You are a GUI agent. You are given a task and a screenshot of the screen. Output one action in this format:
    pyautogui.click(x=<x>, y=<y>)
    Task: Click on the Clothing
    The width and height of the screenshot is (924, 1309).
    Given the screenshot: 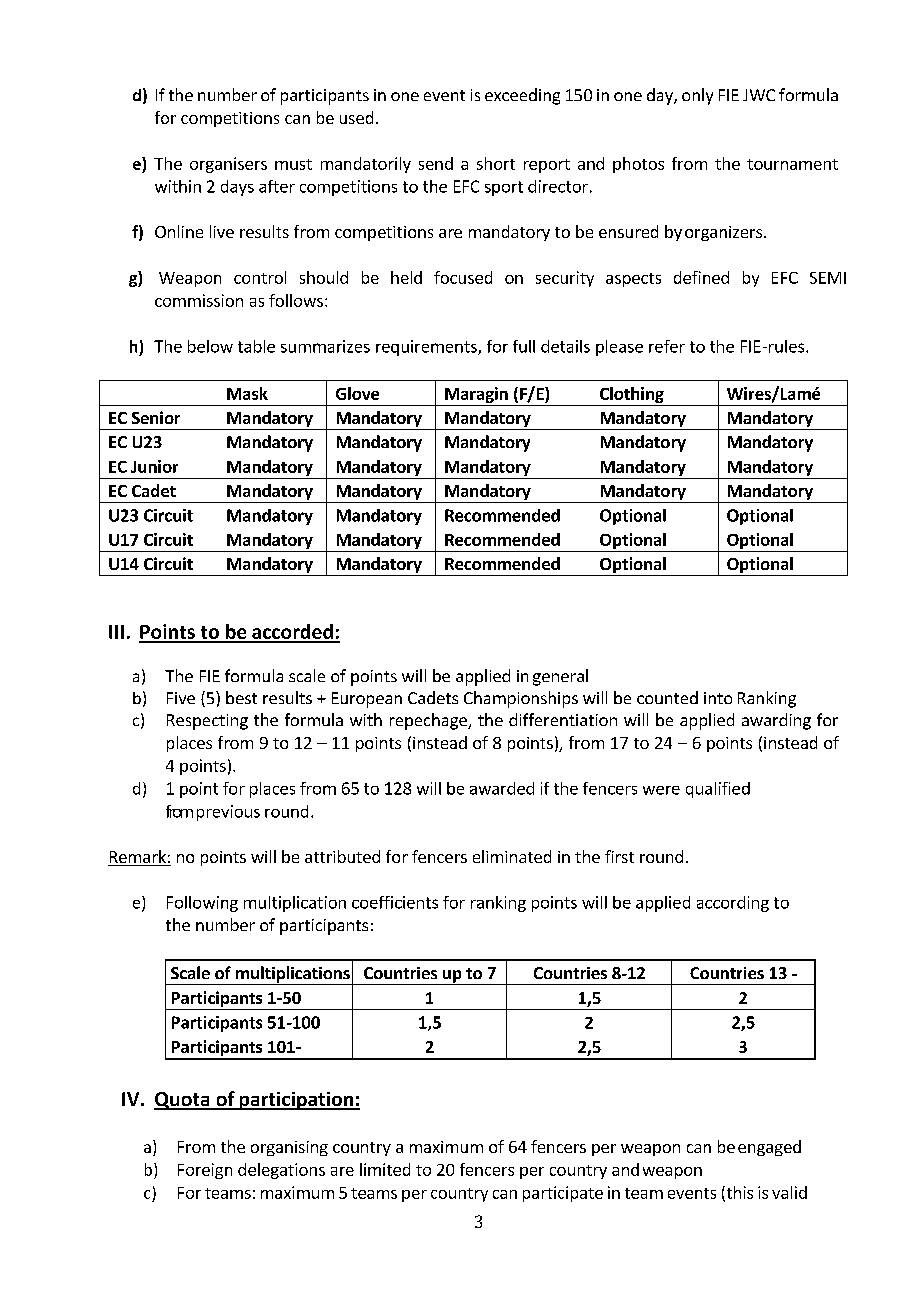 What is the action you would take?
    pyautogui.click(x=632, y=396)
